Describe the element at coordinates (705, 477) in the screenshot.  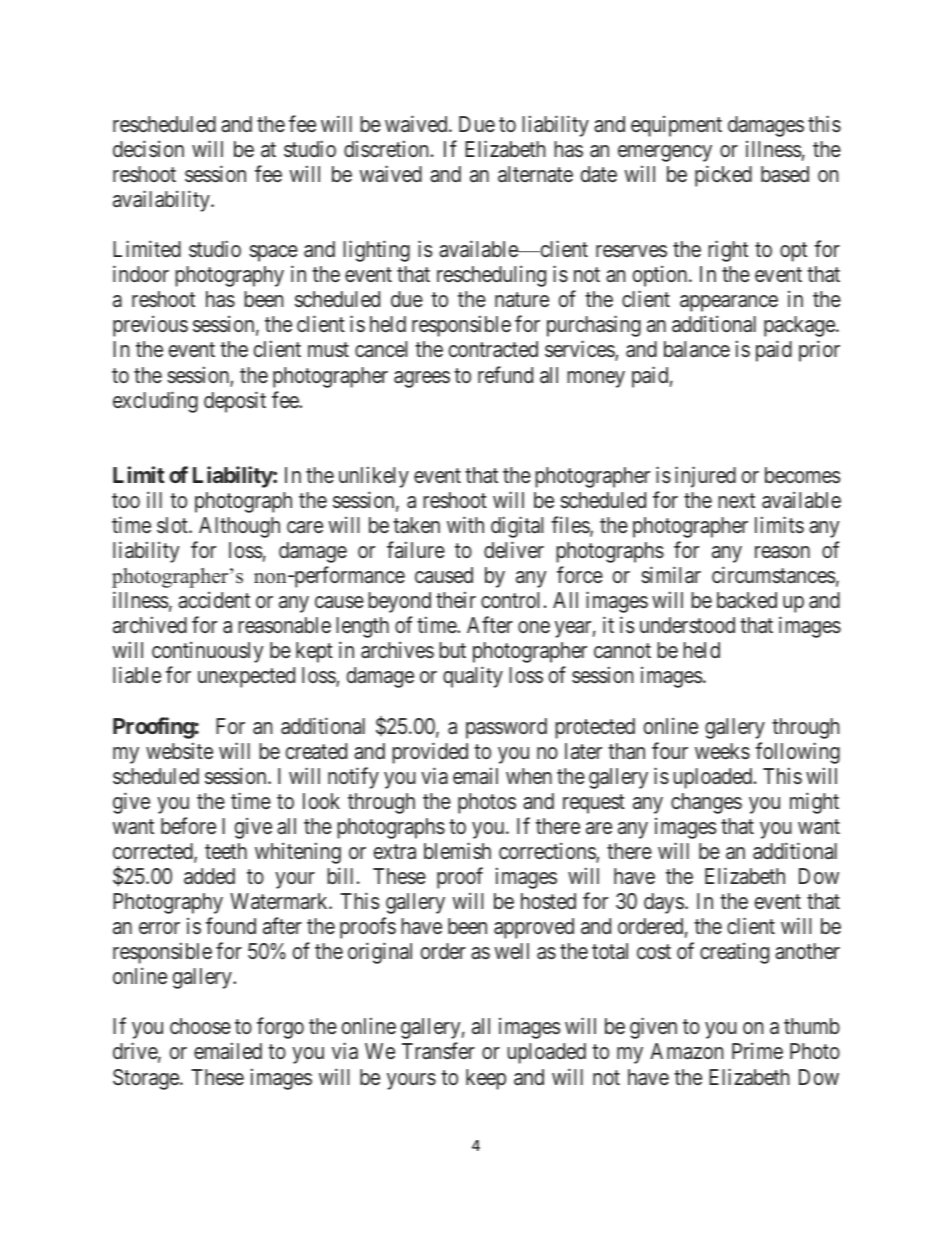
I see `injured` at that location.
